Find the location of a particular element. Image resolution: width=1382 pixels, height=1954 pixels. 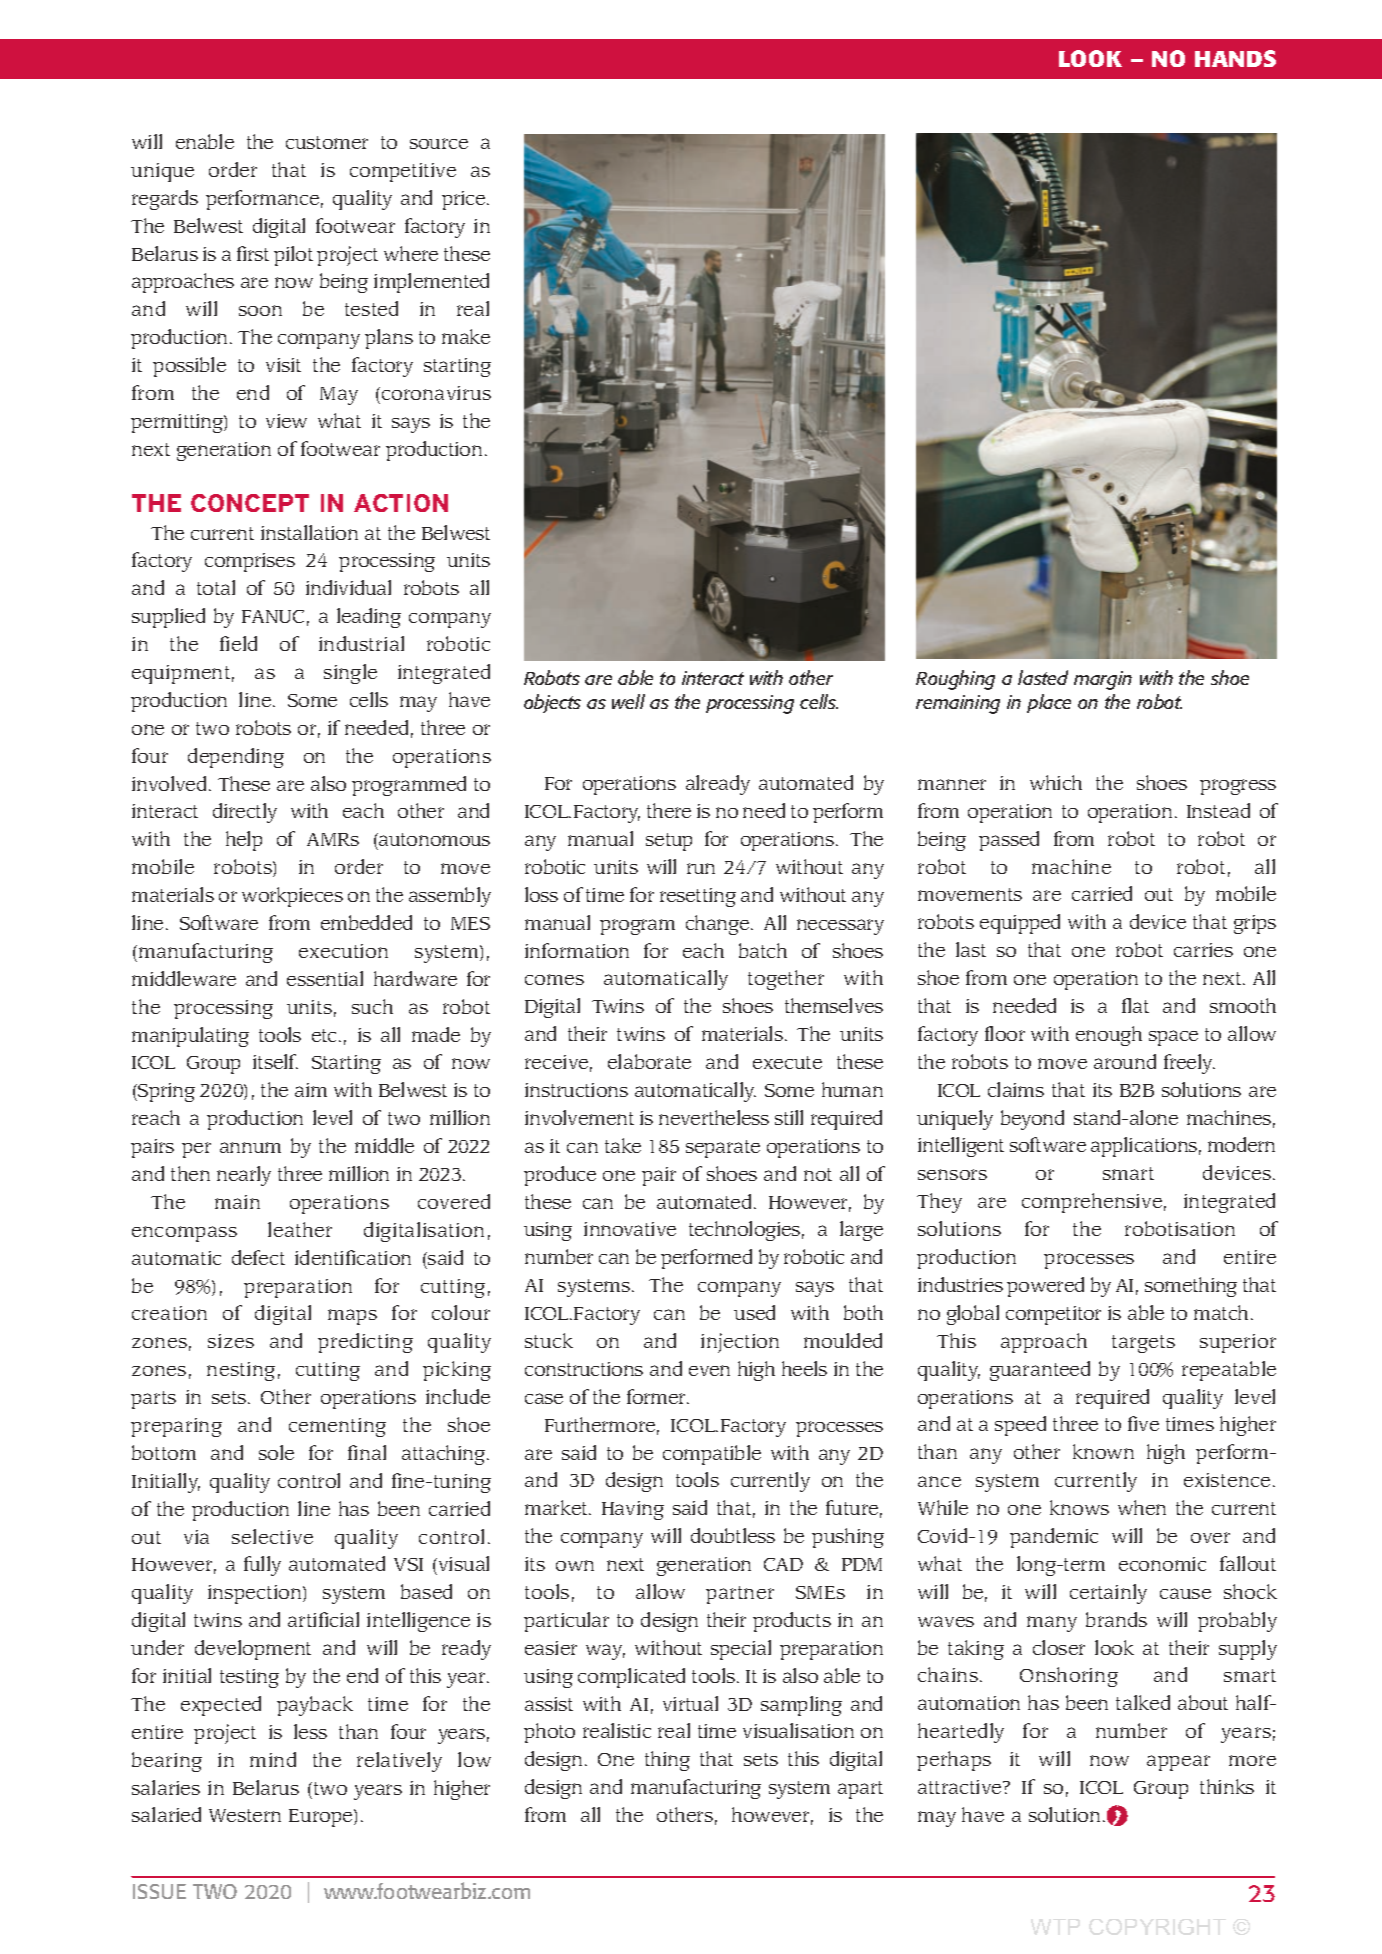

flat is located at coordinates (1135, 1005).
